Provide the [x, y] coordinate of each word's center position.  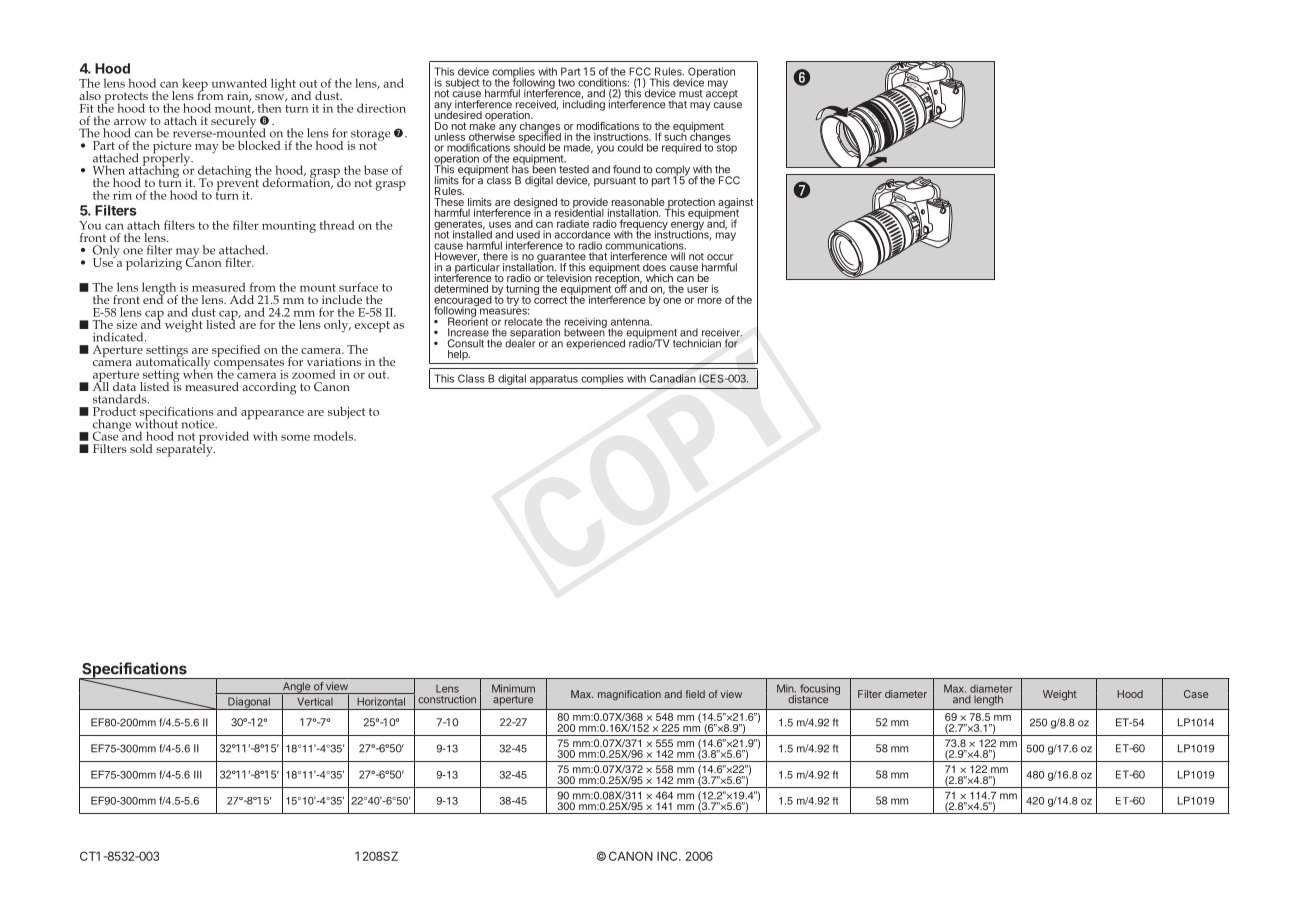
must [691, 94]
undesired [458, 114]
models [334, 436]
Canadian [673, 378]
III [198, 774]
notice [199, 424]
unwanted [239, 83]
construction [447, 699]
